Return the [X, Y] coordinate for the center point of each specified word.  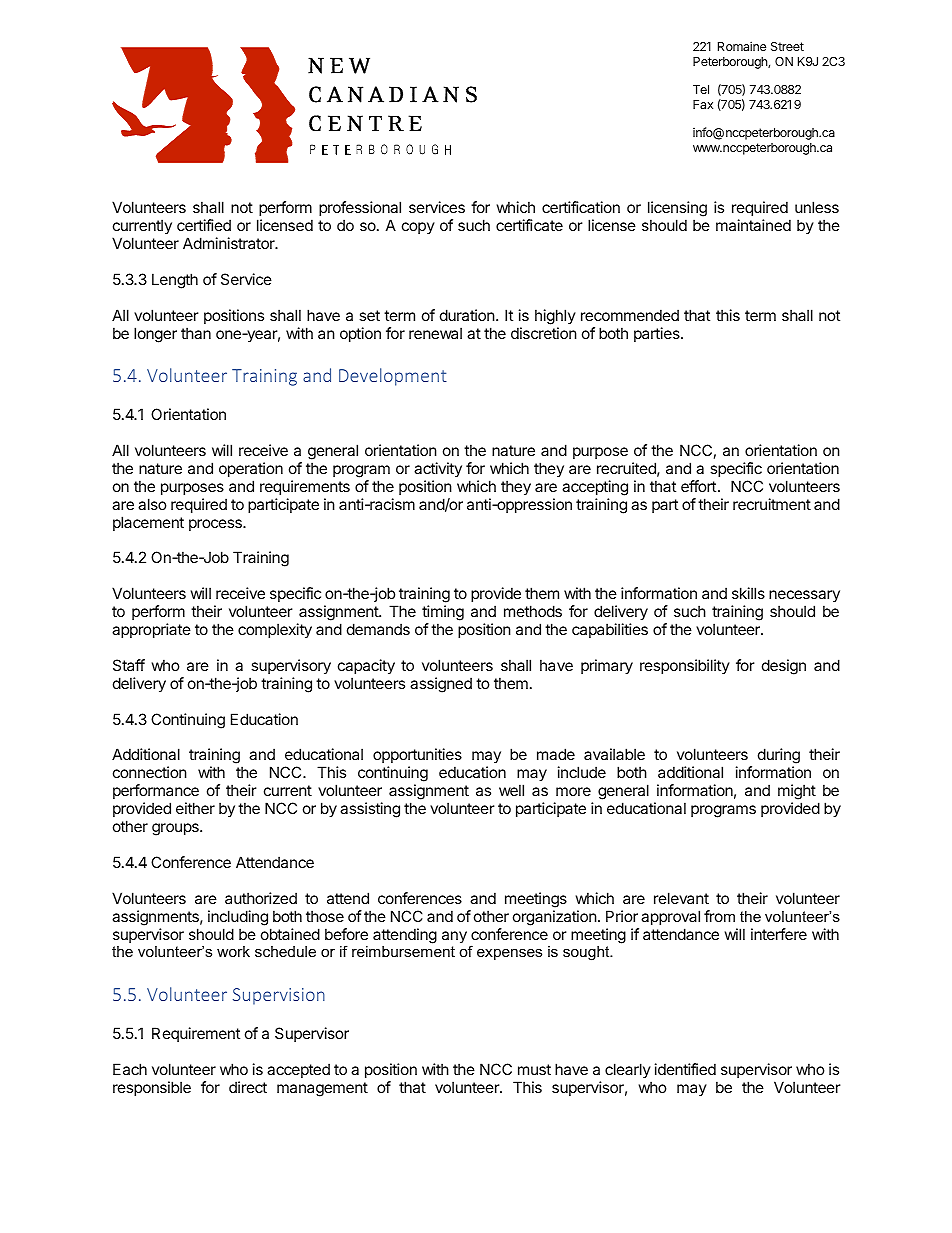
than [196, 333]
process [216, 525]
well [511, 790]
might [797, 793]
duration [467, 315]
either [195, 808]
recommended [630, 315]
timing [443, 614]
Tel [701, 89]
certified [204, 225]
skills [748, 593]
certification [581, 207]
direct [248, 1087]
